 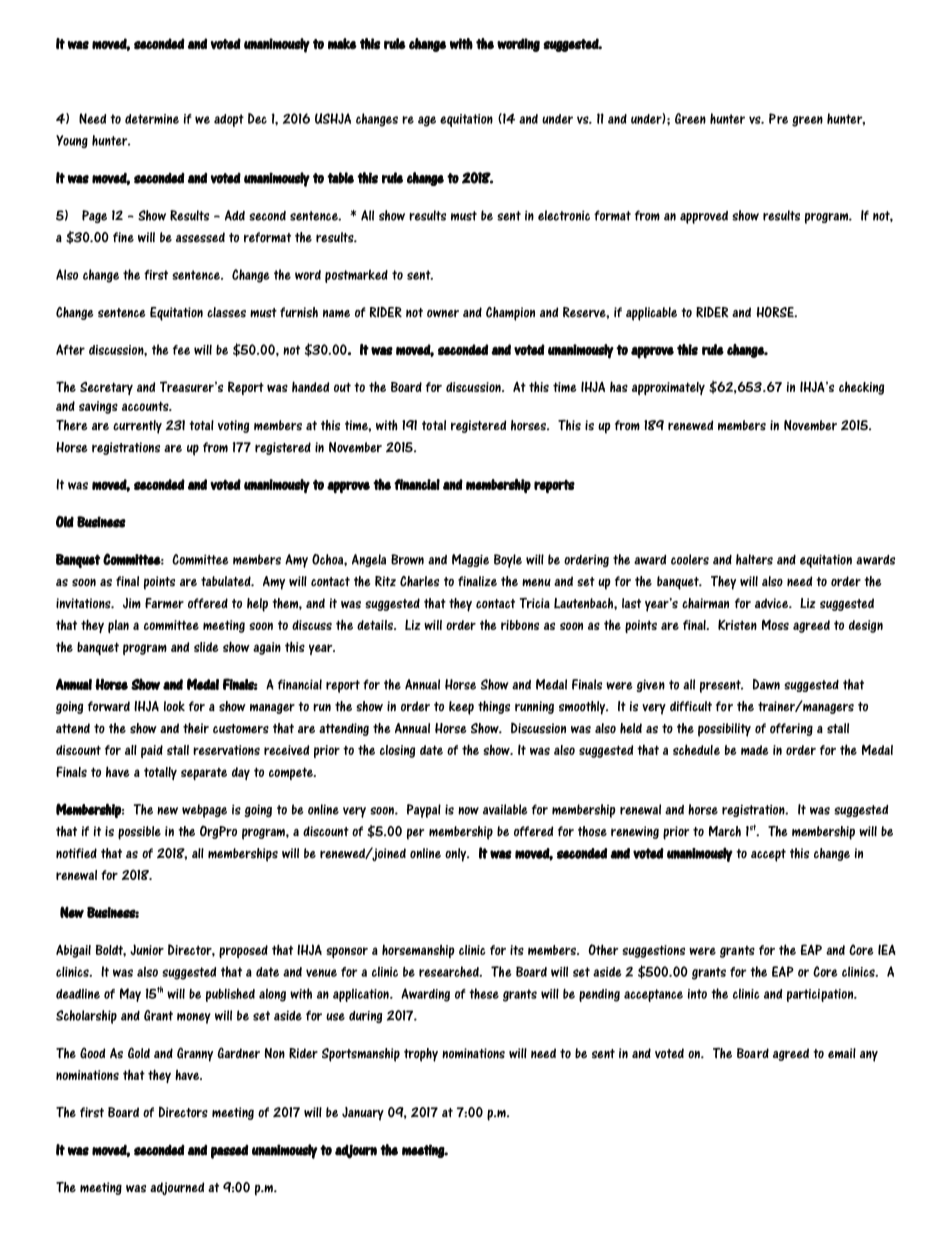 I want to click on checking, so click(x=861, y=388).
